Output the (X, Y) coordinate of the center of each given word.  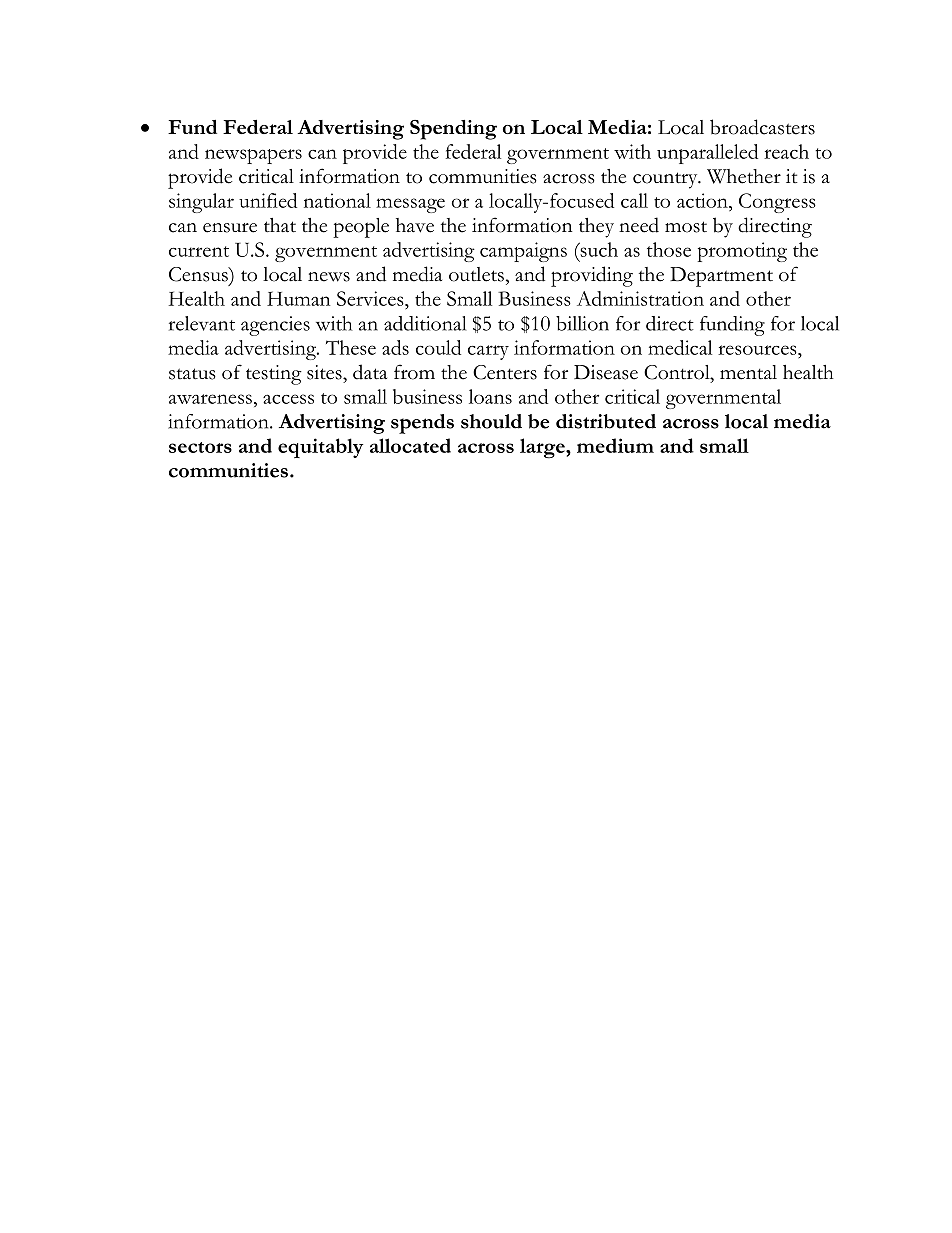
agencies (275, 326)
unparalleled (707, 154)
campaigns (523, 252)
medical (680, 347)
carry (488, 352)
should (491, 421)
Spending (453, 130)
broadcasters (762, 127)
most (686, 227)
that (280, 225)
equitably (320, 448)
